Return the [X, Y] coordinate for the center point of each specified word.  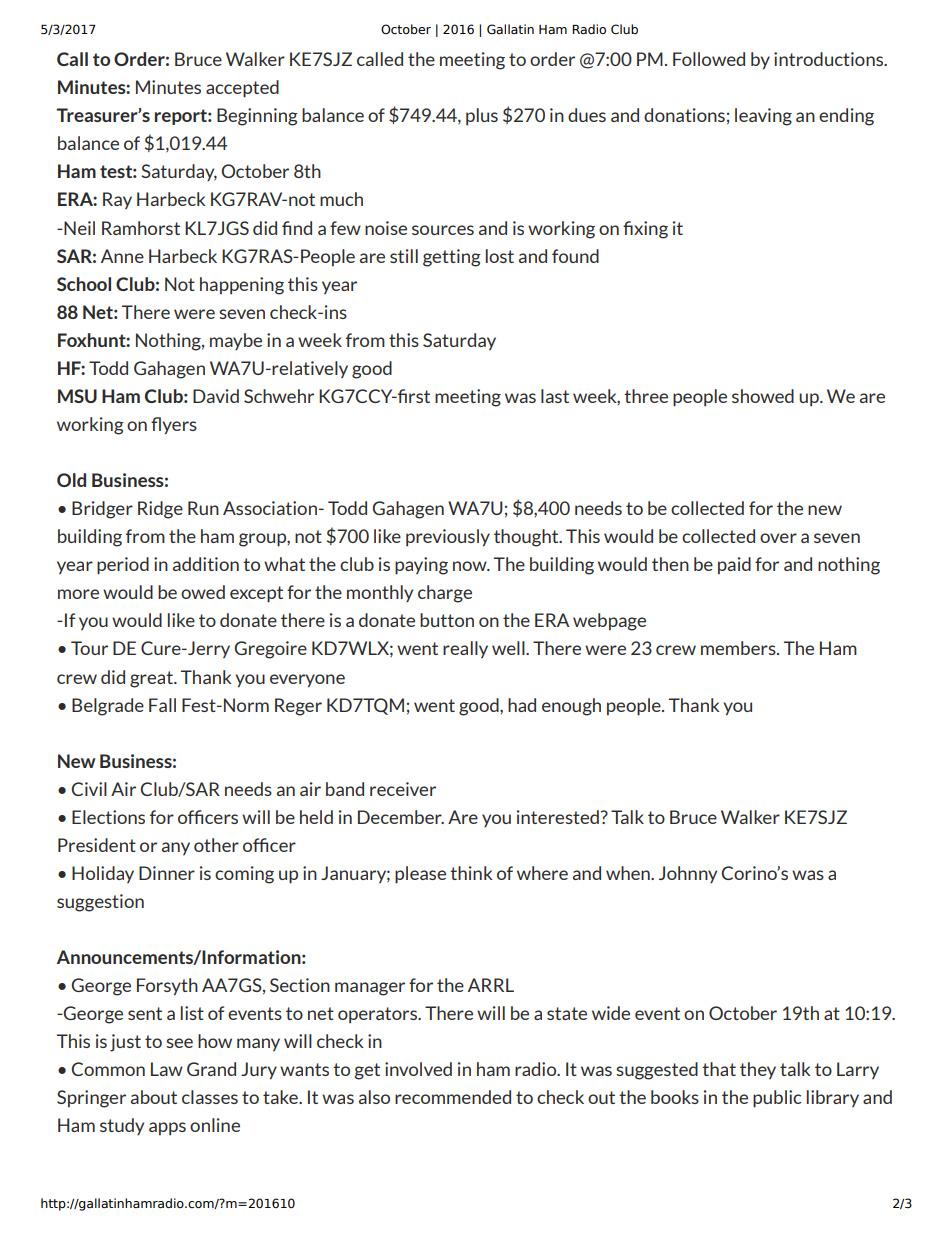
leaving [763, 117]
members [739, 648]
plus [482, 116]
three [646, 396]
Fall [162, 705]
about [154, 1097]
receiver [403, 789]
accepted [242, 89]
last [555, 396]
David [216, 396]
